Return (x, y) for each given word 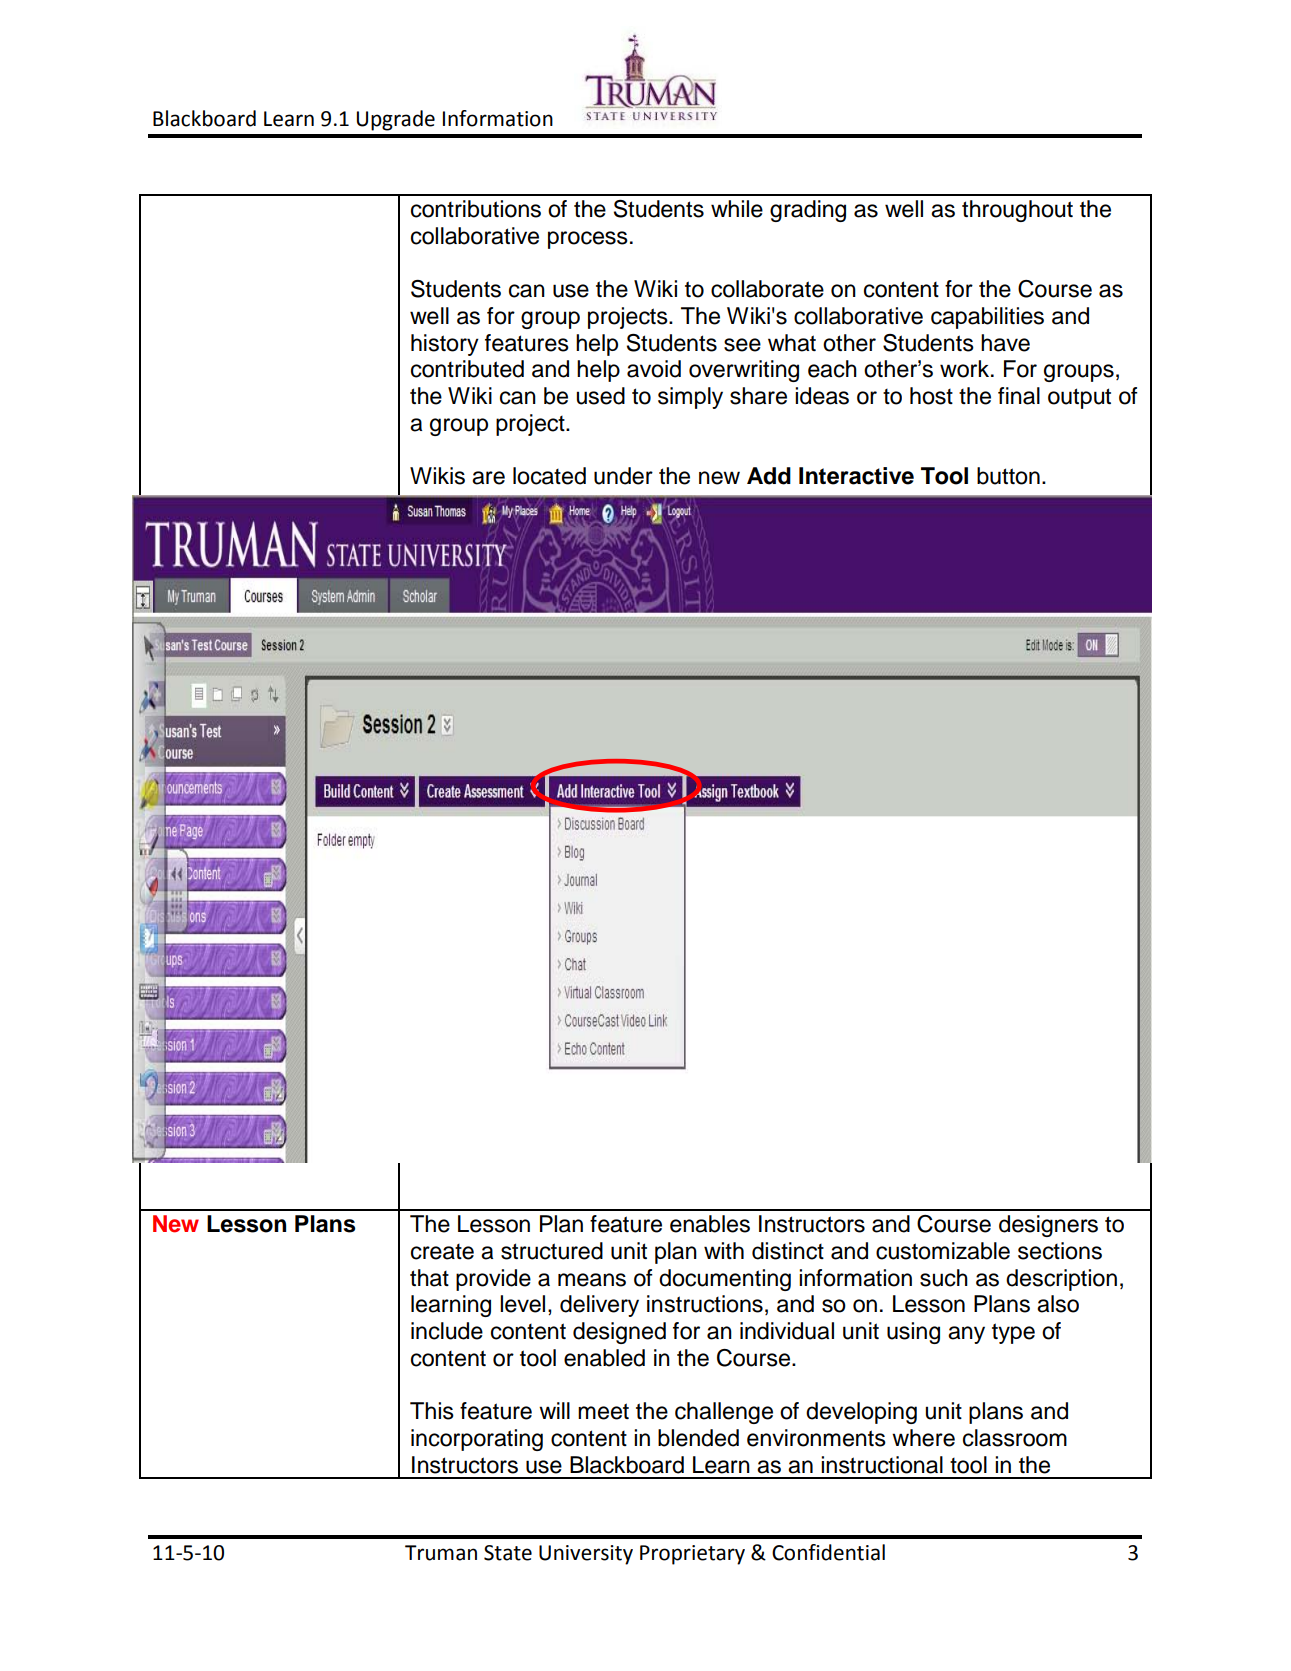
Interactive (856, 476)
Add (769, 476)
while (737, 209)
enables (710, 1224)
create (442, 1252)
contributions (476, 209)
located (549, 476)
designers (1048, 1226)
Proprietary (692, 1555)
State (508, 1553)
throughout (1017, 211)
